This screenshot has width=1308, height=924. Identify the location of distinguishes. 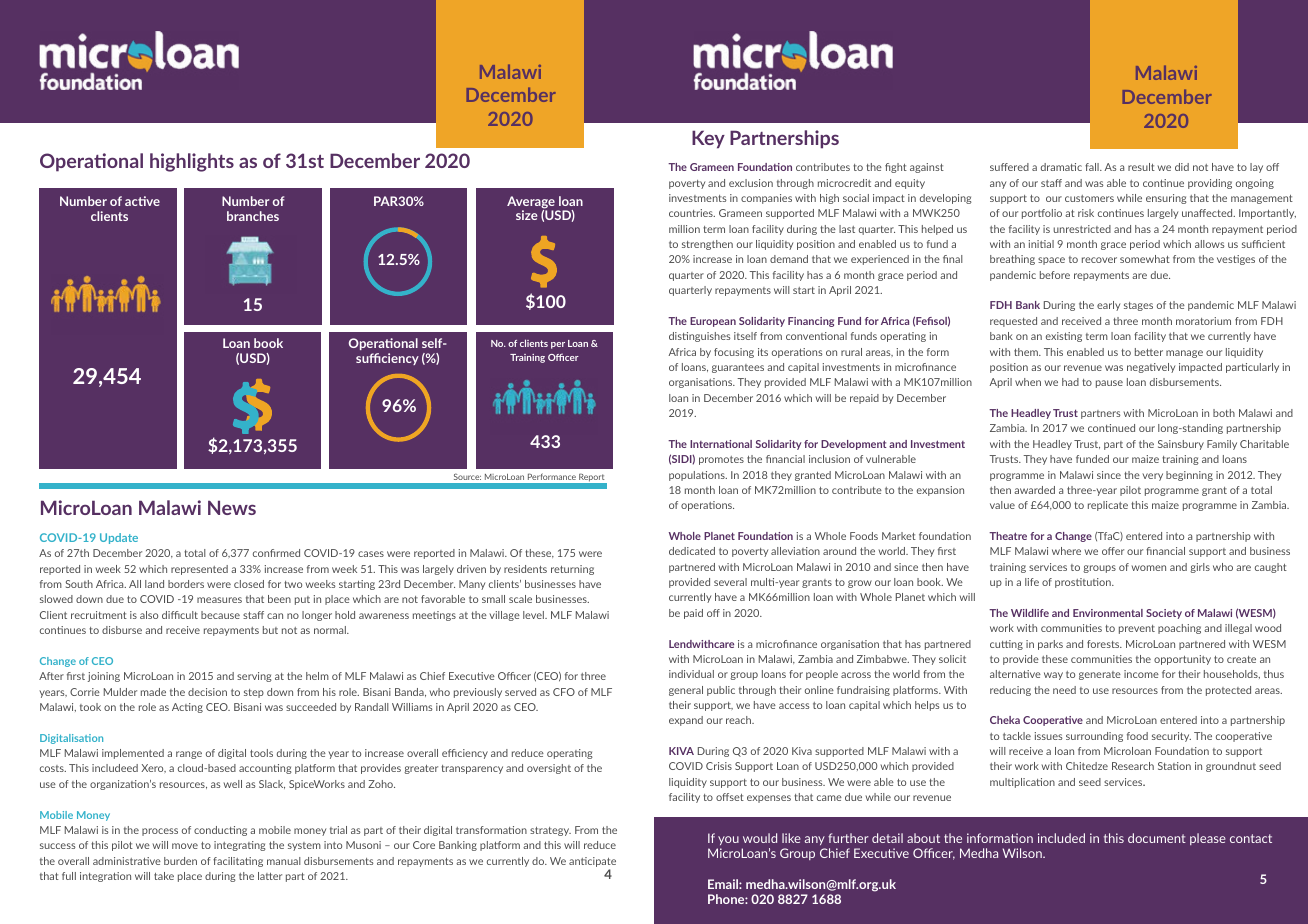
(699, 337).
